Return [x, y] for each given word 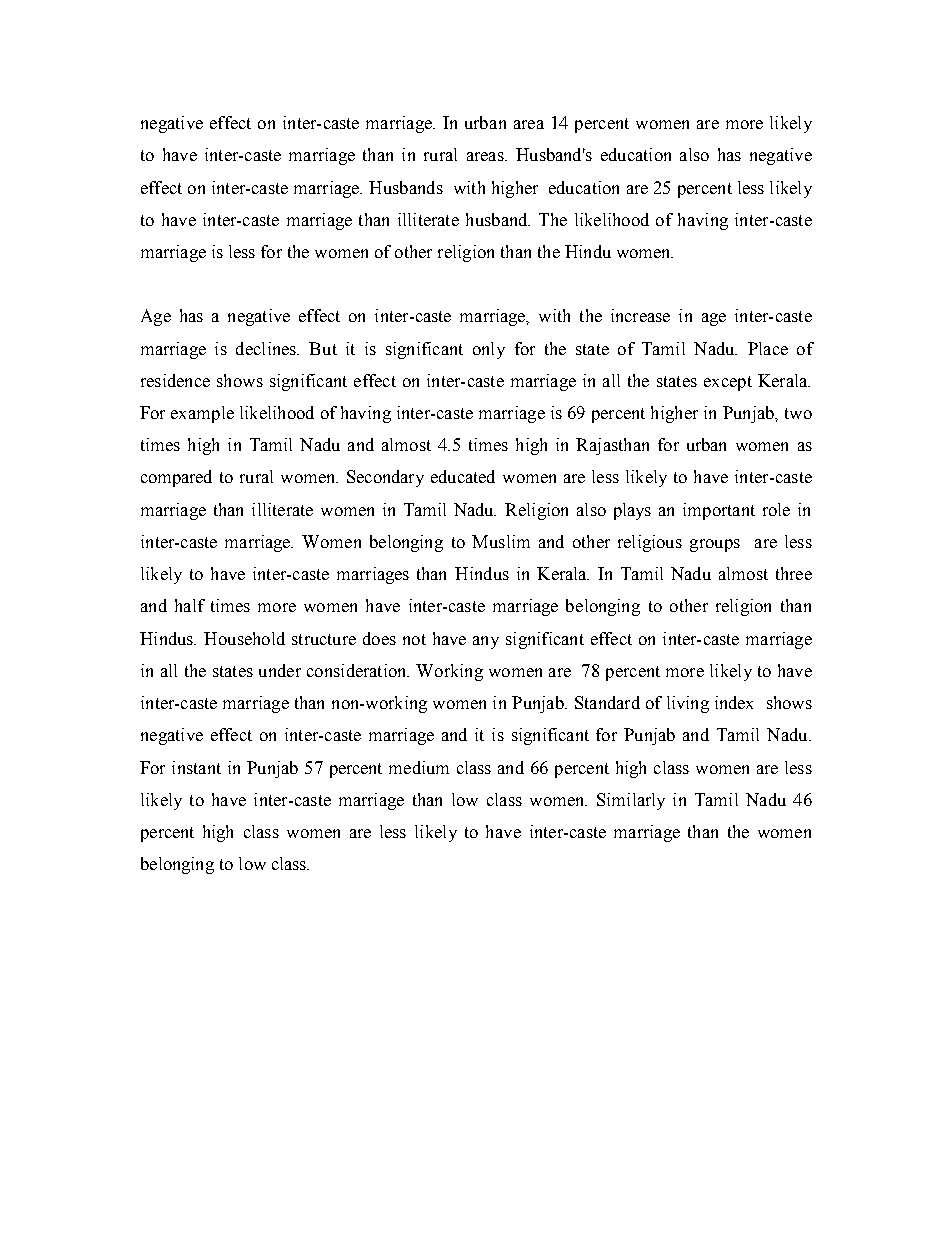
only [489, 350]
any [486, 642]
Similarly [631, 801]
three [794, 573]
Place [768, 348]
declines [267, 348]
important [719, 511]
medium [419, 767]
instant [196, 767]
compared [176, 478]
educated [463, 476]
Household [244, 638]
